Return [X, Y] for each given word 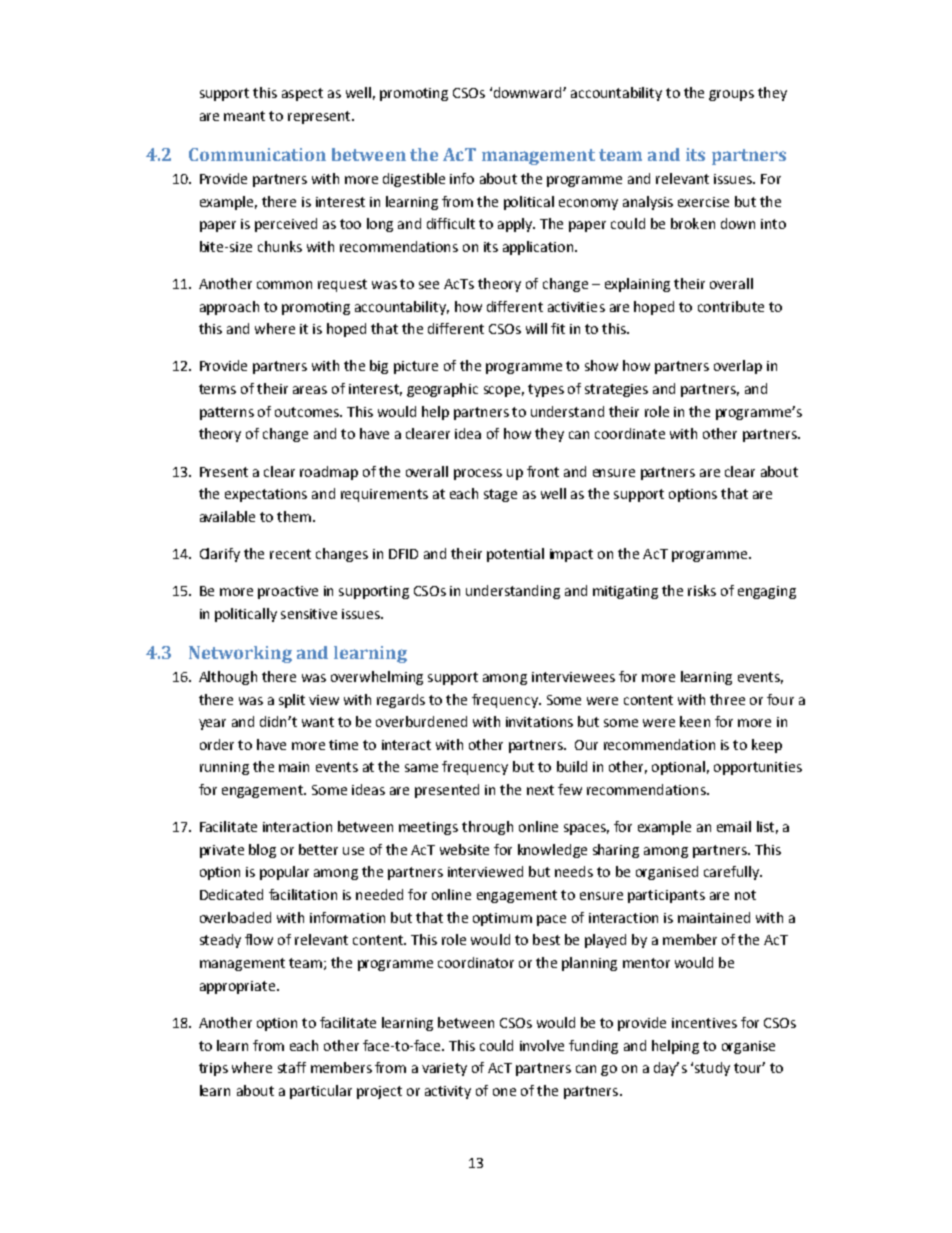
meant [244, 116]
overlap [738, 367]
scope [502, 391]
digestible [414, 180]
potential [515, 555]
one [504, 1092]
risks [702, 590]
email [734, 826]
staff [292, 1067]
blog [262, 851]
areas [310, 390]
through [487, 828]
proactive [288, 592]
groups [731, 95]
